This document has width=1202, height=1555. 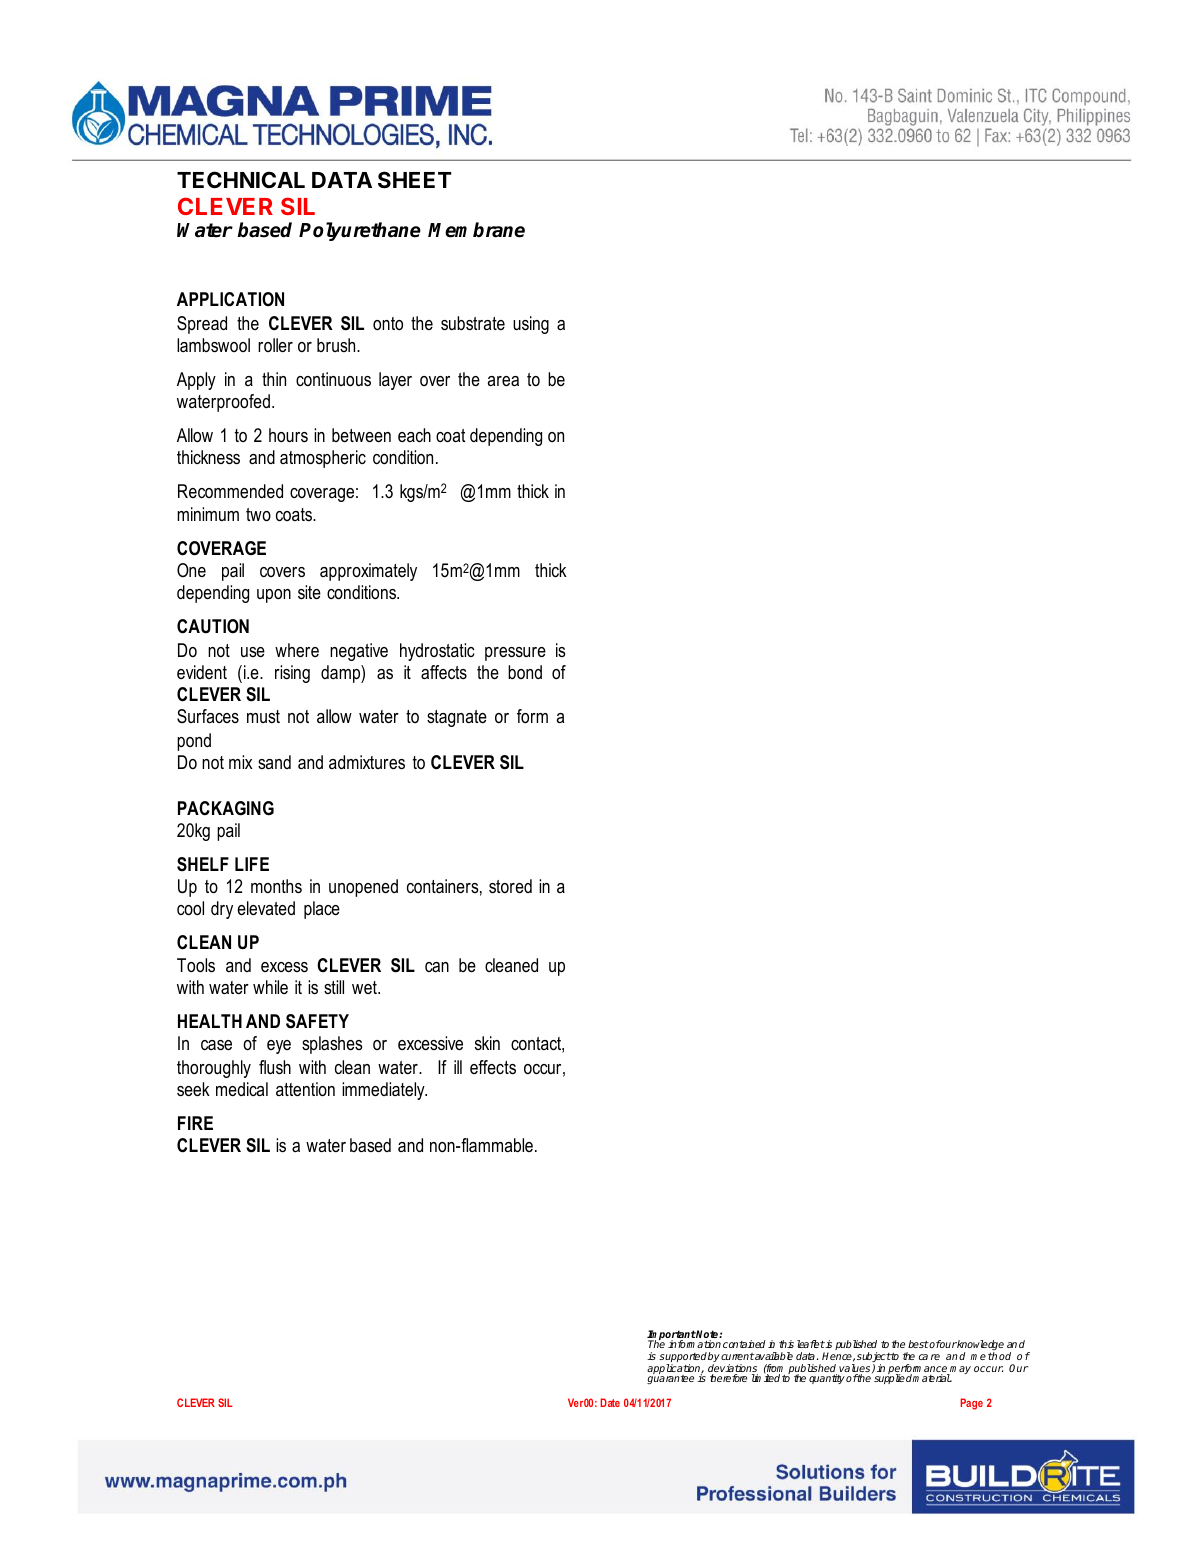 I want to click on sand, so click(x=274, y=762).
